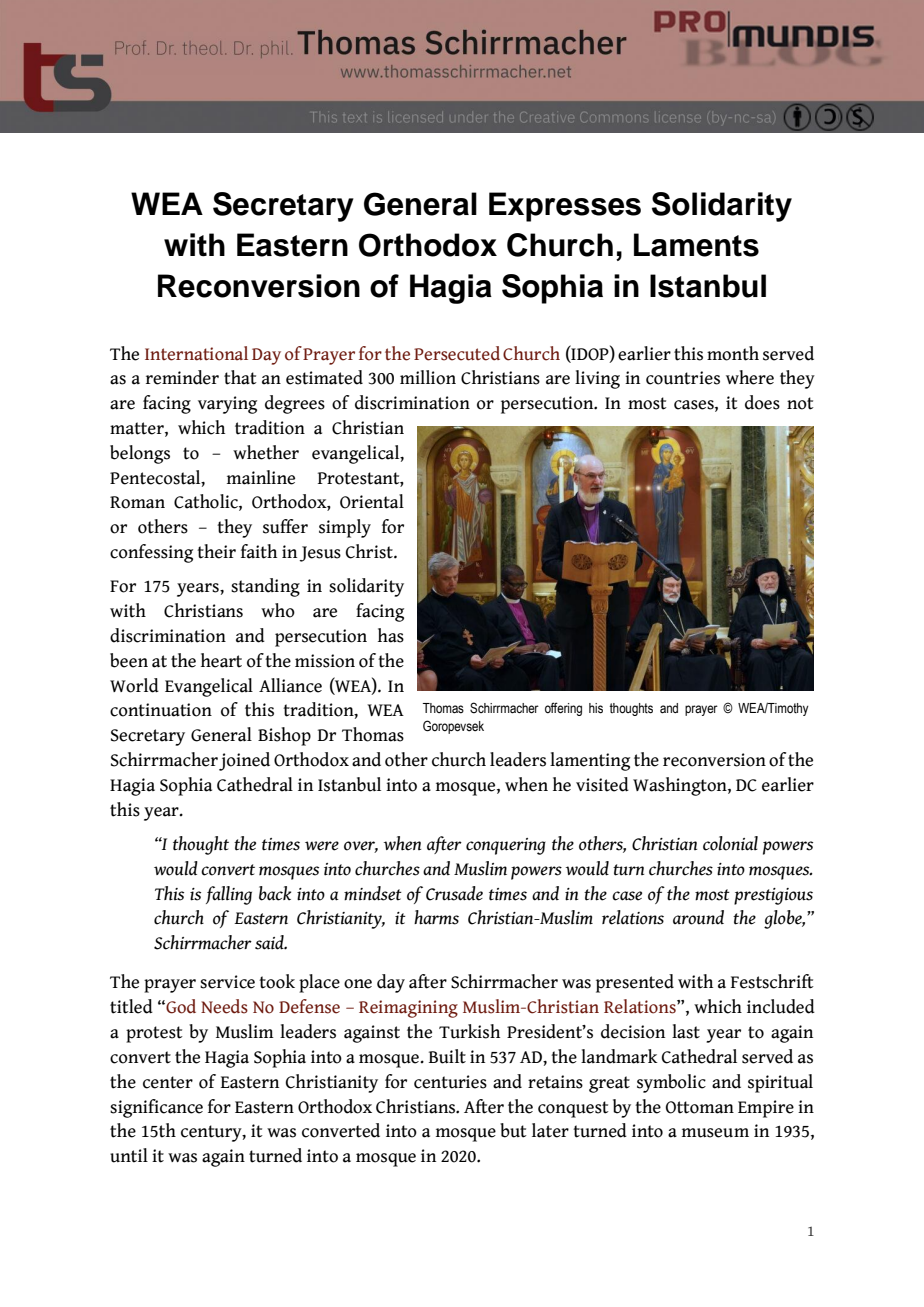  I want to click on International, so click(196, 353).
